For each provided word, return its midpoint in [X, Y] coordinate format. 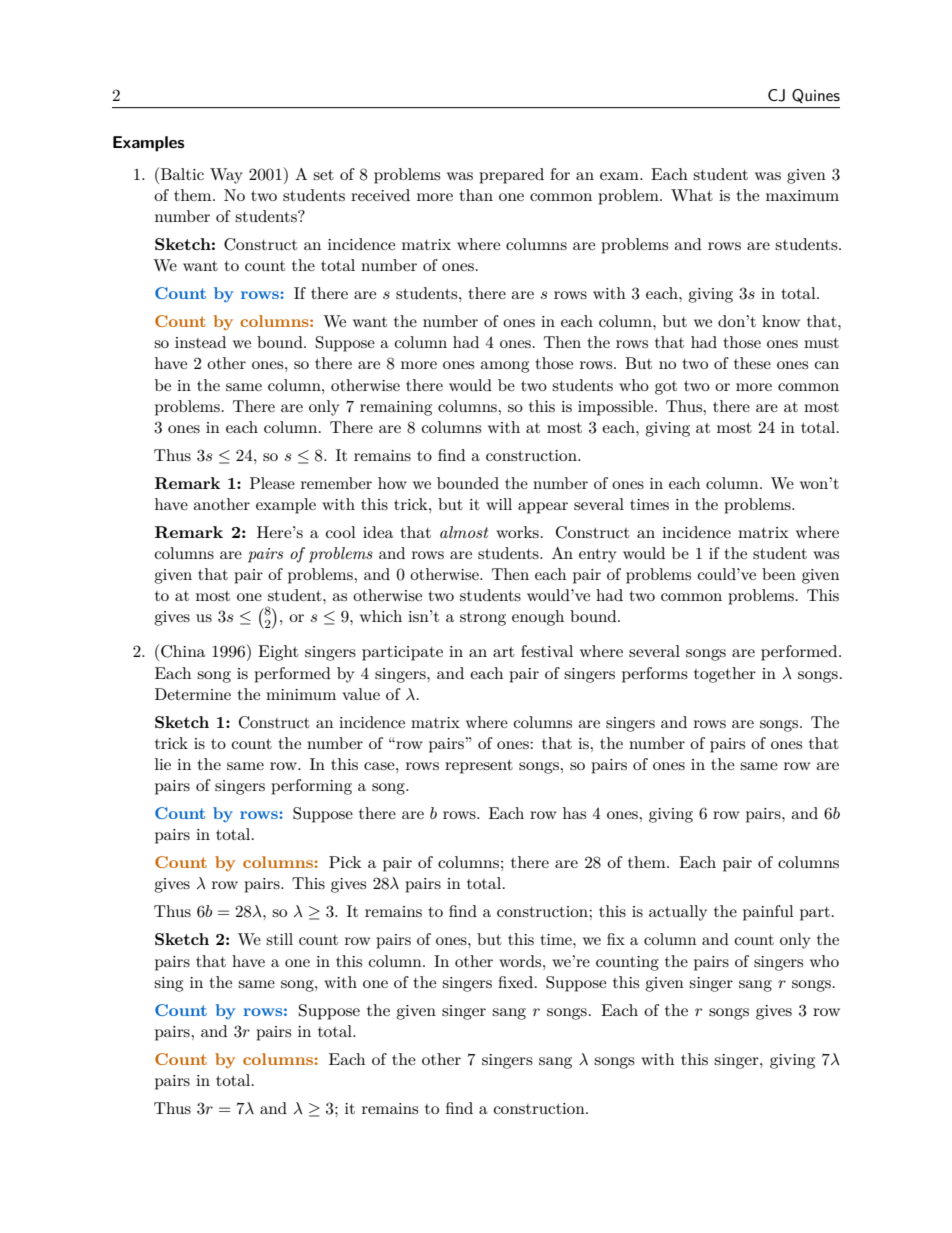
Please [272, 483]
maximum [802, 195]
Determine [193, 694]
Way [226, 176]
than [476, 195]
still [279, 939]
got [666, 388]
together [725, 675]
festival [547, 651]
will [499, 504]
